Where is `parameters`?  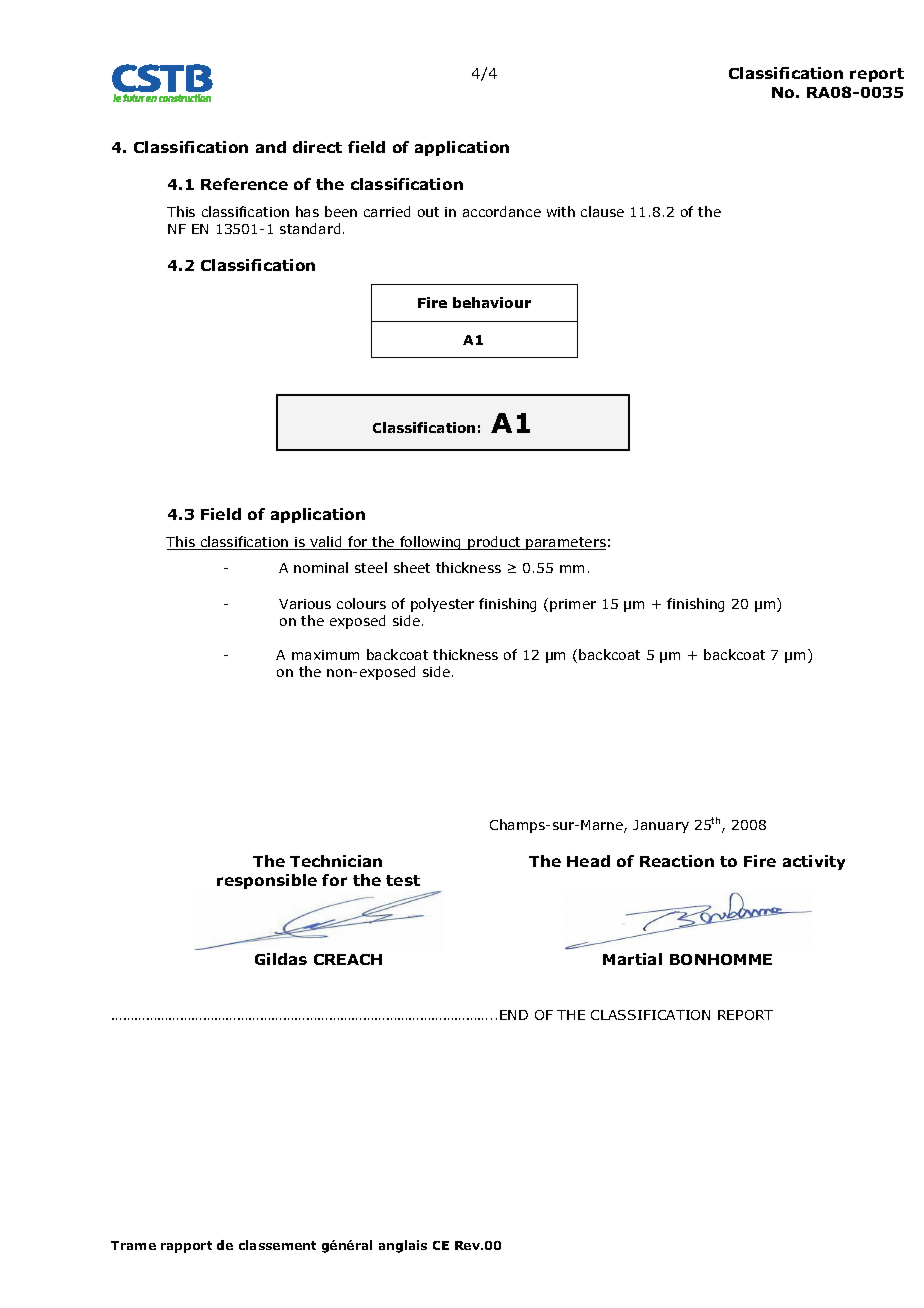
parameters is located at coordinates (565, 543).
